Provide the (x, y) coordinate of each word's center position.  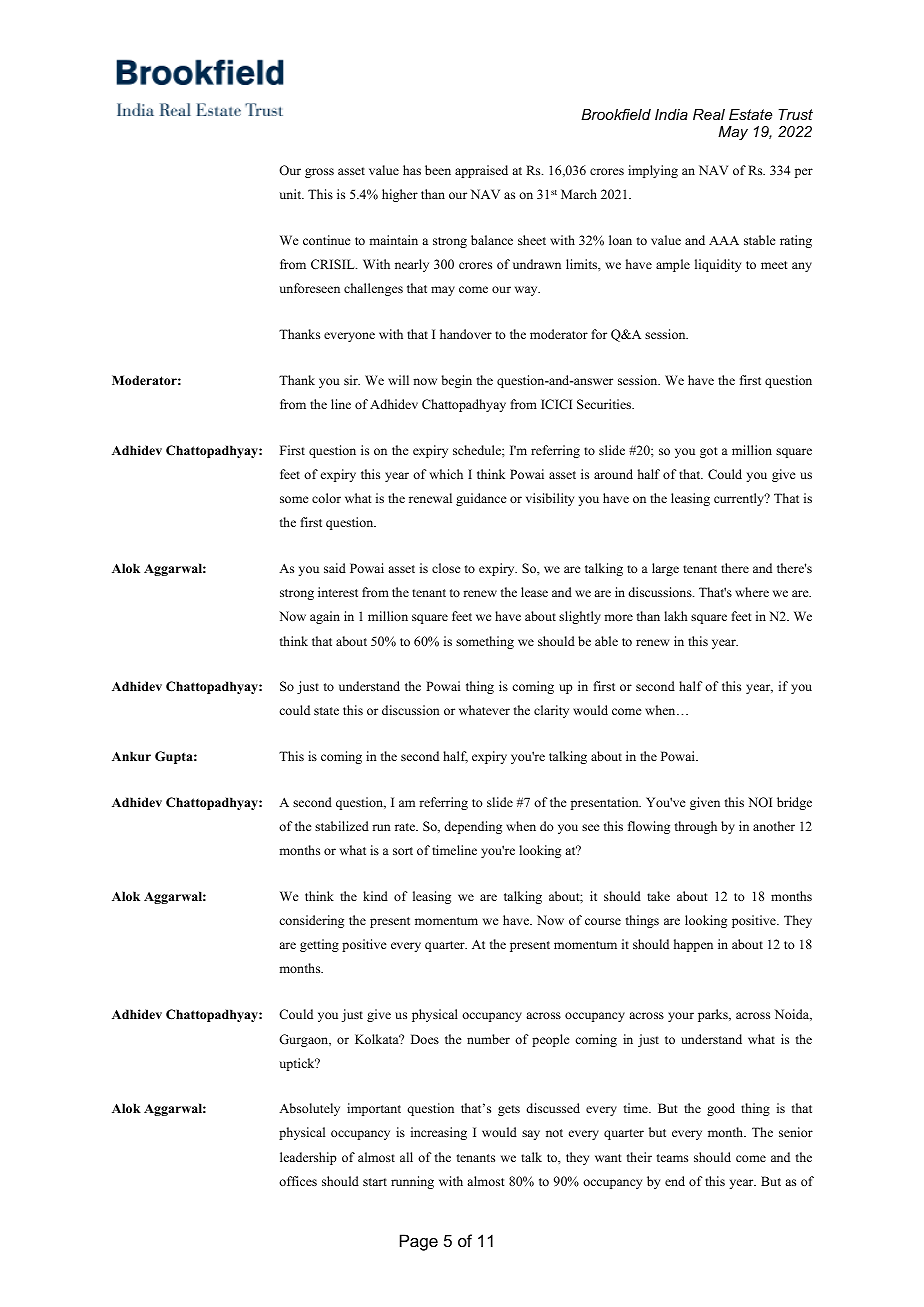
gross (319, 173)
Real (709, 114)
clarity (551, 711)
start (375, 1182)
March (579, 194)
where (752, 592)
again (325, 617)
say (531, 1135)
